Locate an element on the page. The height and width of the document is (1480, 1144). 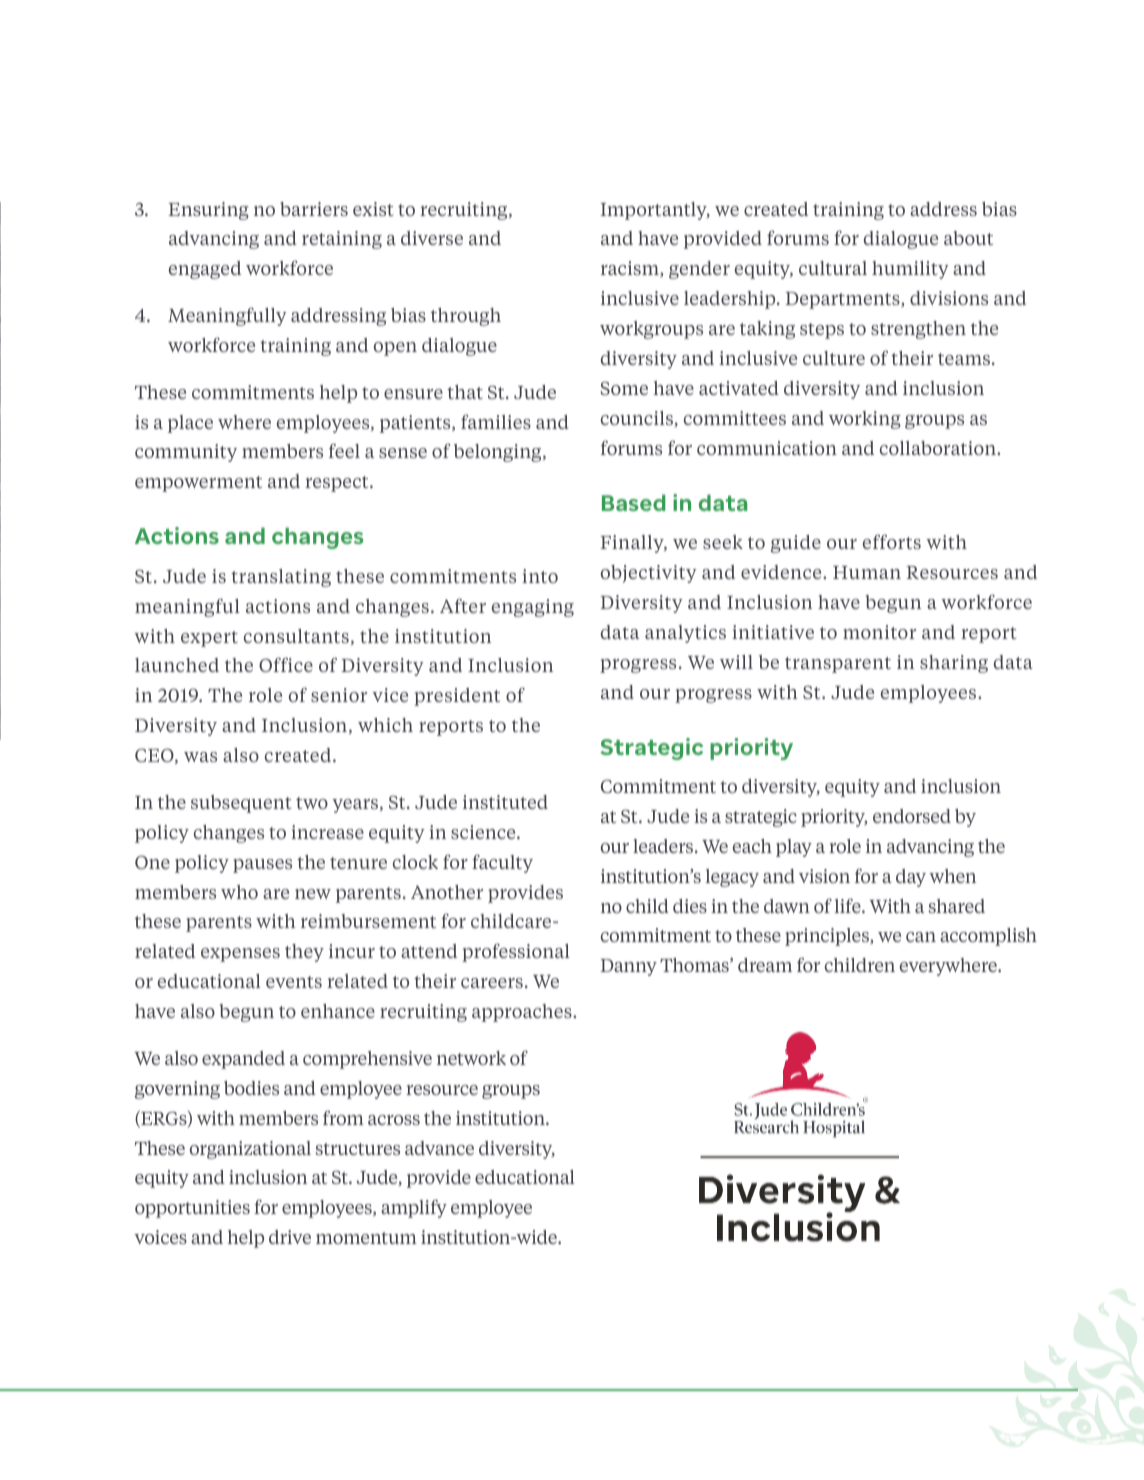
Based is located at coordinates (634, 502).
